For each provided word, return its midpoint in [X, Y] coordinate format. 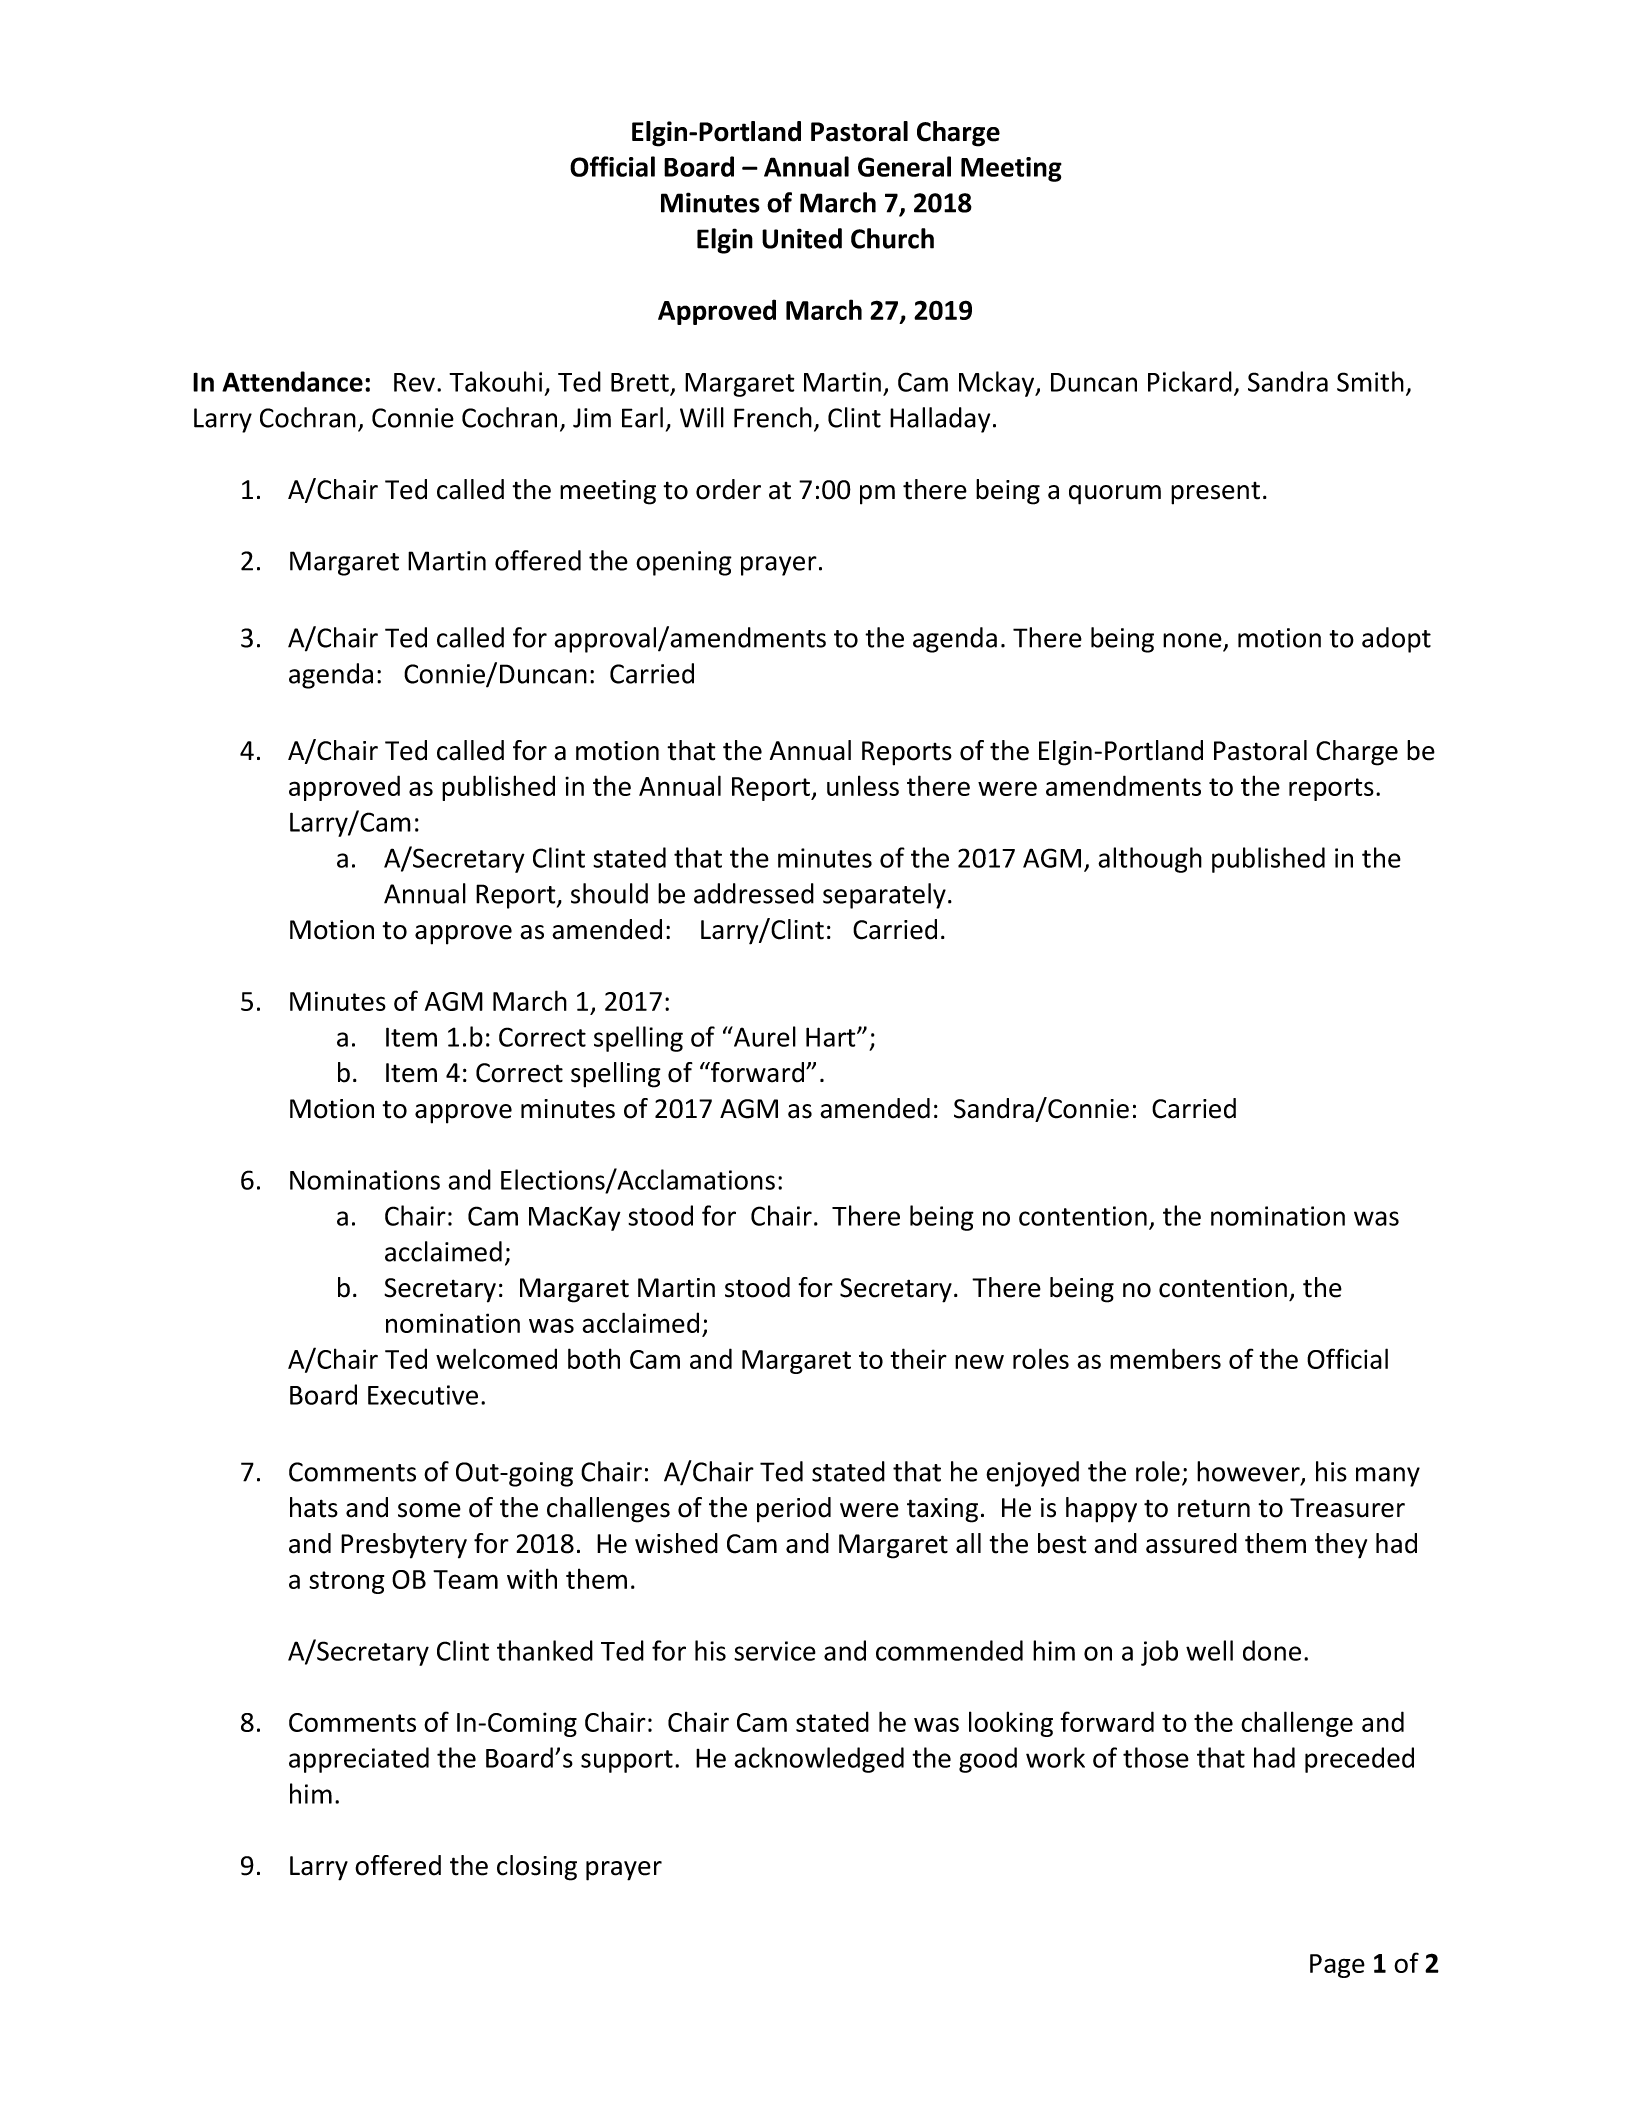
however [1249, 1472]
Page [1337, 1966]
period [794, 1510]
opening [684, 563]
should [609, 893]
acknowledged [819, 1760]
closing [537, 1868]
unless [863, 785]
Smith [1370, 381]
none [1192, 640]
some [429, 1510]
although [1150, 860]
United [802, 238]
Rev [414, 382]
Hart [832, 1037]
